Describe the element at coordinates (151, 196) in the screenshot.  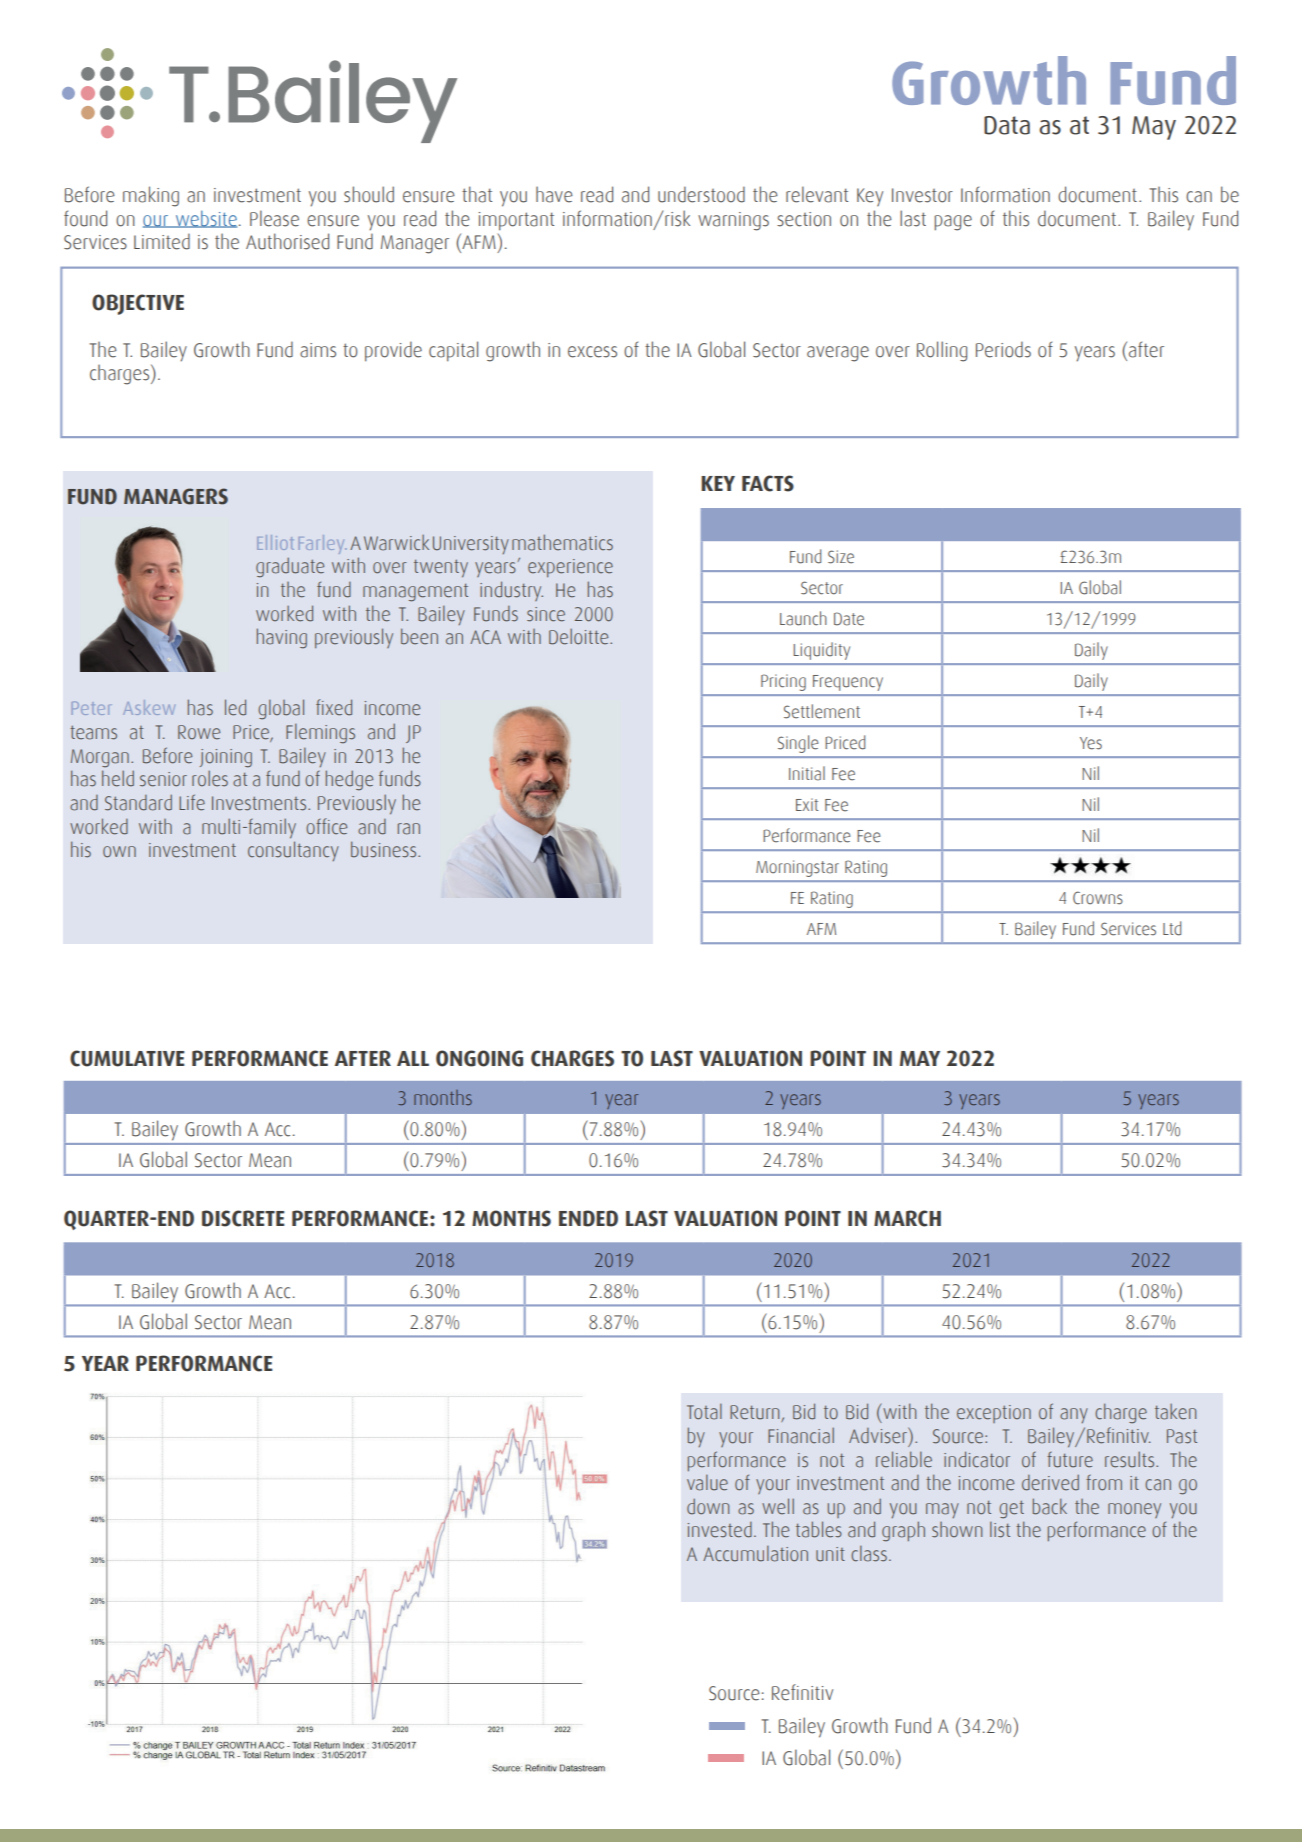
I see `making` at that location.
